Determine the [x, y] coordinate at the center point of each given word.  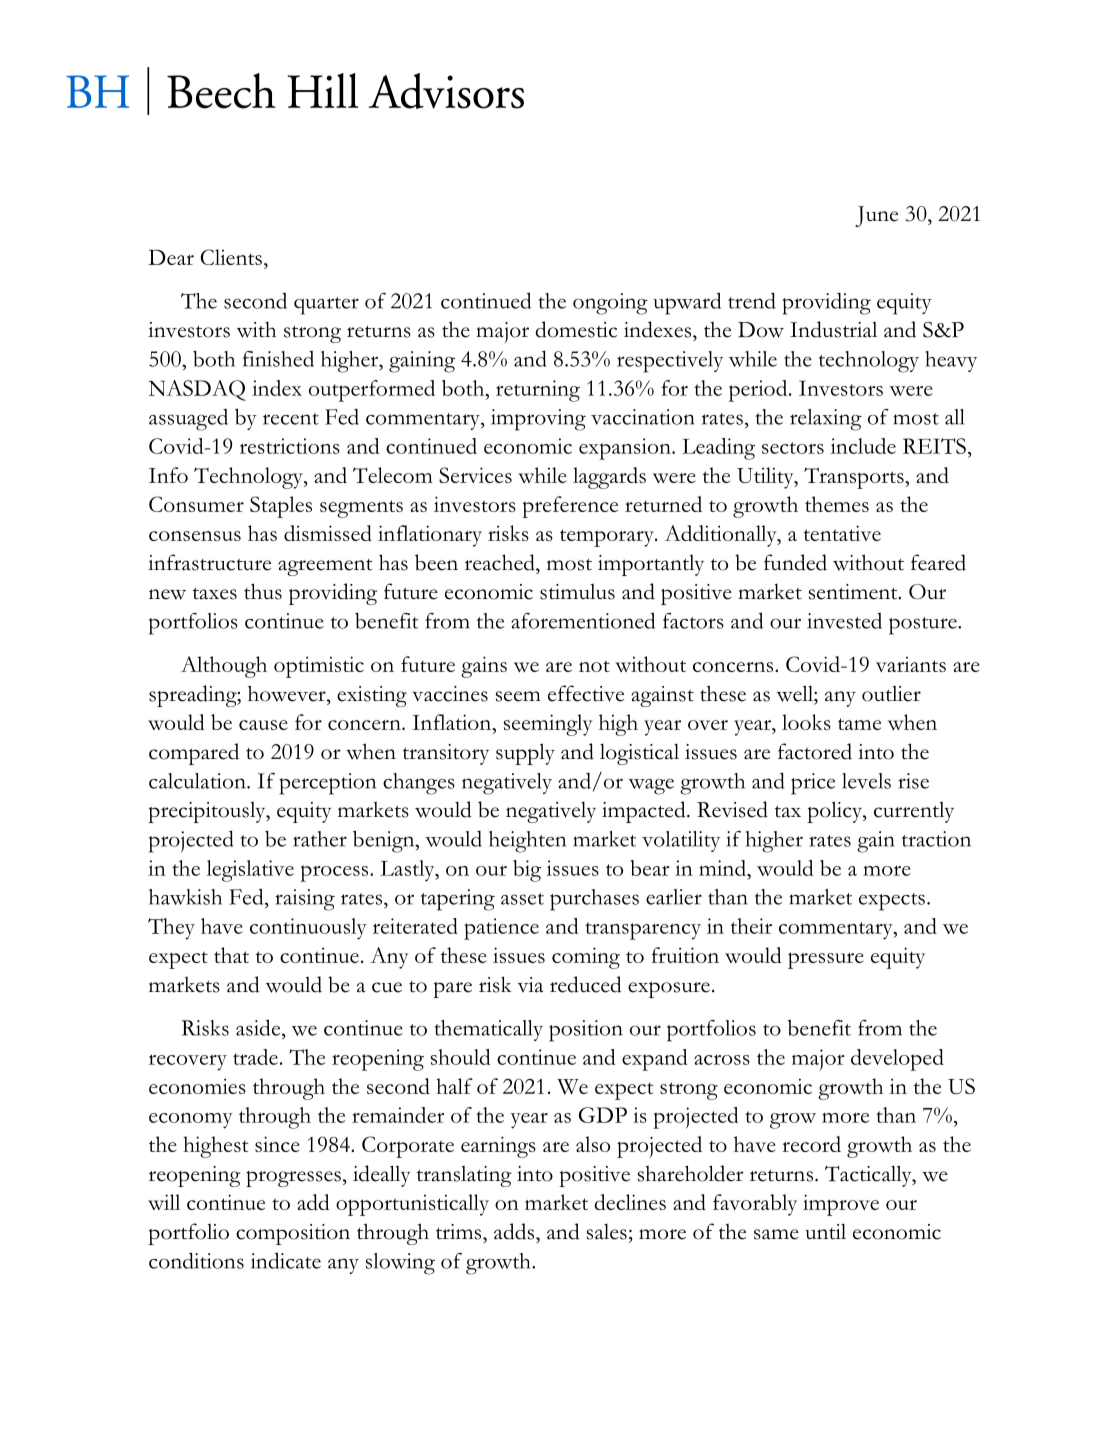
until [825, 1231]
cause [263, 725]
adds [515, 1231]
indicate [286, 1260]
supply [525, 754]
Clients [231, 257]
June [876, 216]
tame [859, 724]
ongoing [610, 304]
